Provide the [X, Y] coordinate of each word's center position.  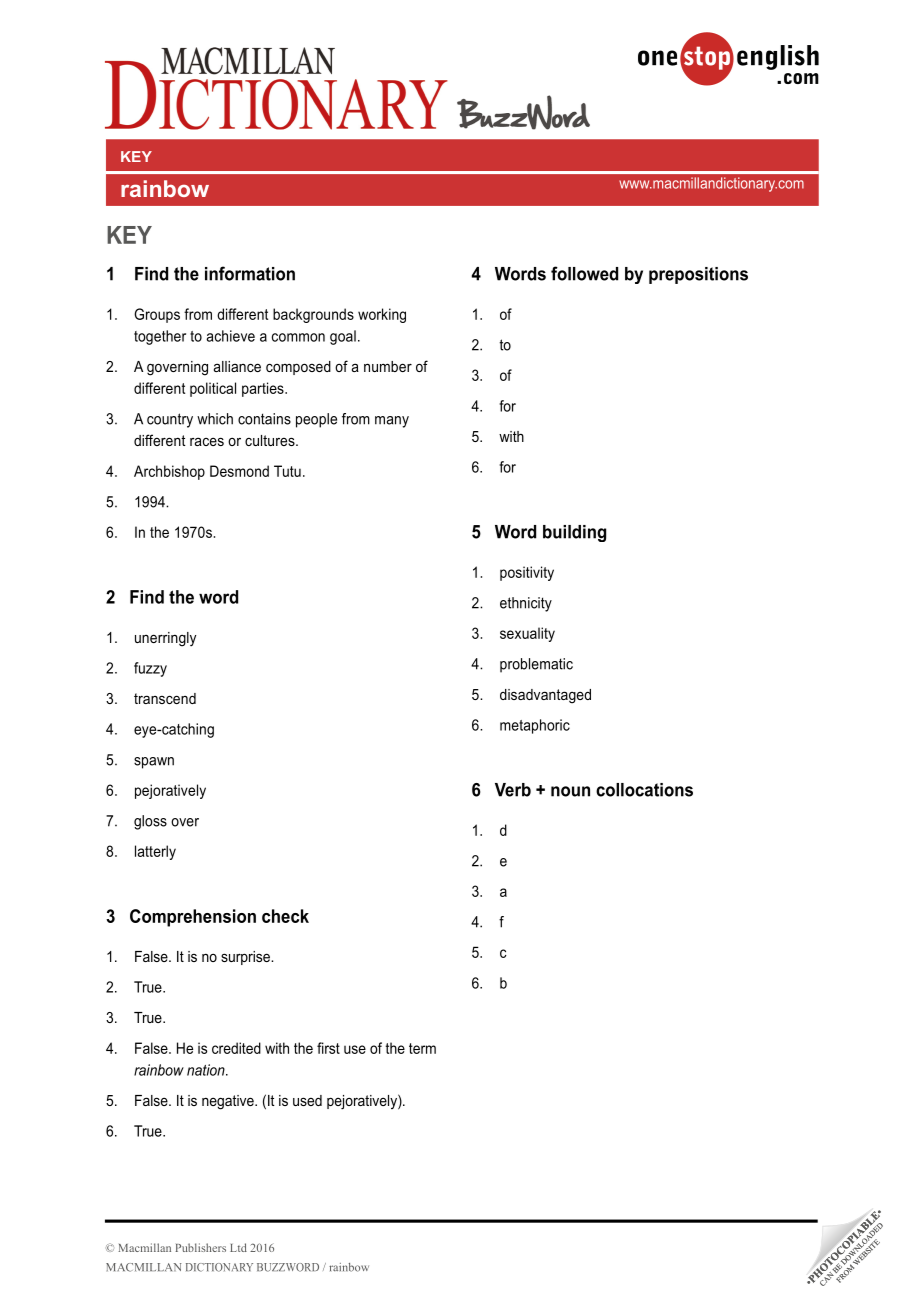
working [382, 315]
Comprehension [193, 918]
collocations [644, 790]
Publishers [200, 1247]
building [574, 533]
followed [584, 273]
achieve [230, 336]
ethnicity [526, 604]
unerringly [165, 639]
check [285, 916]
